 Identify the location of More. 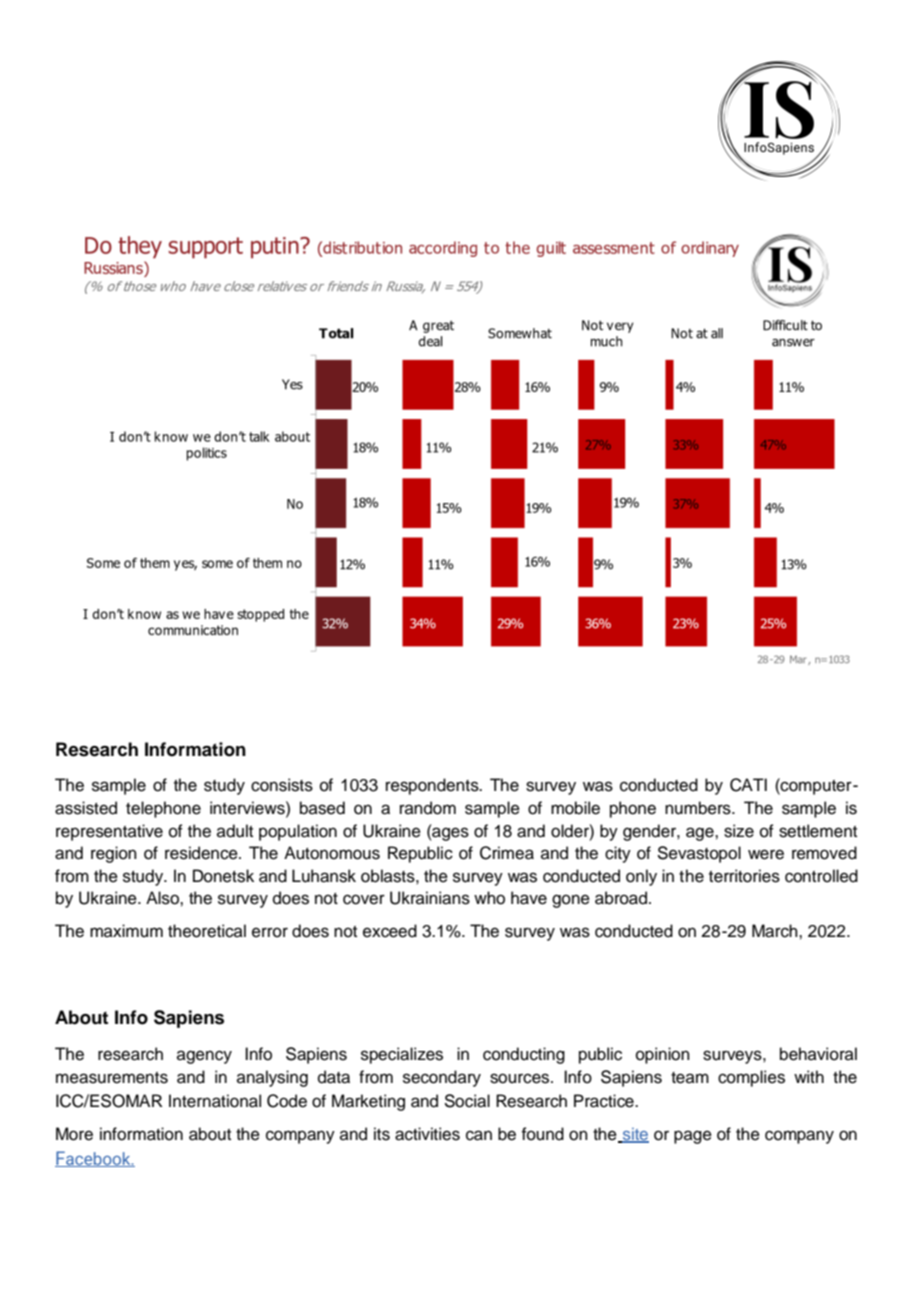
(74, 1134).
